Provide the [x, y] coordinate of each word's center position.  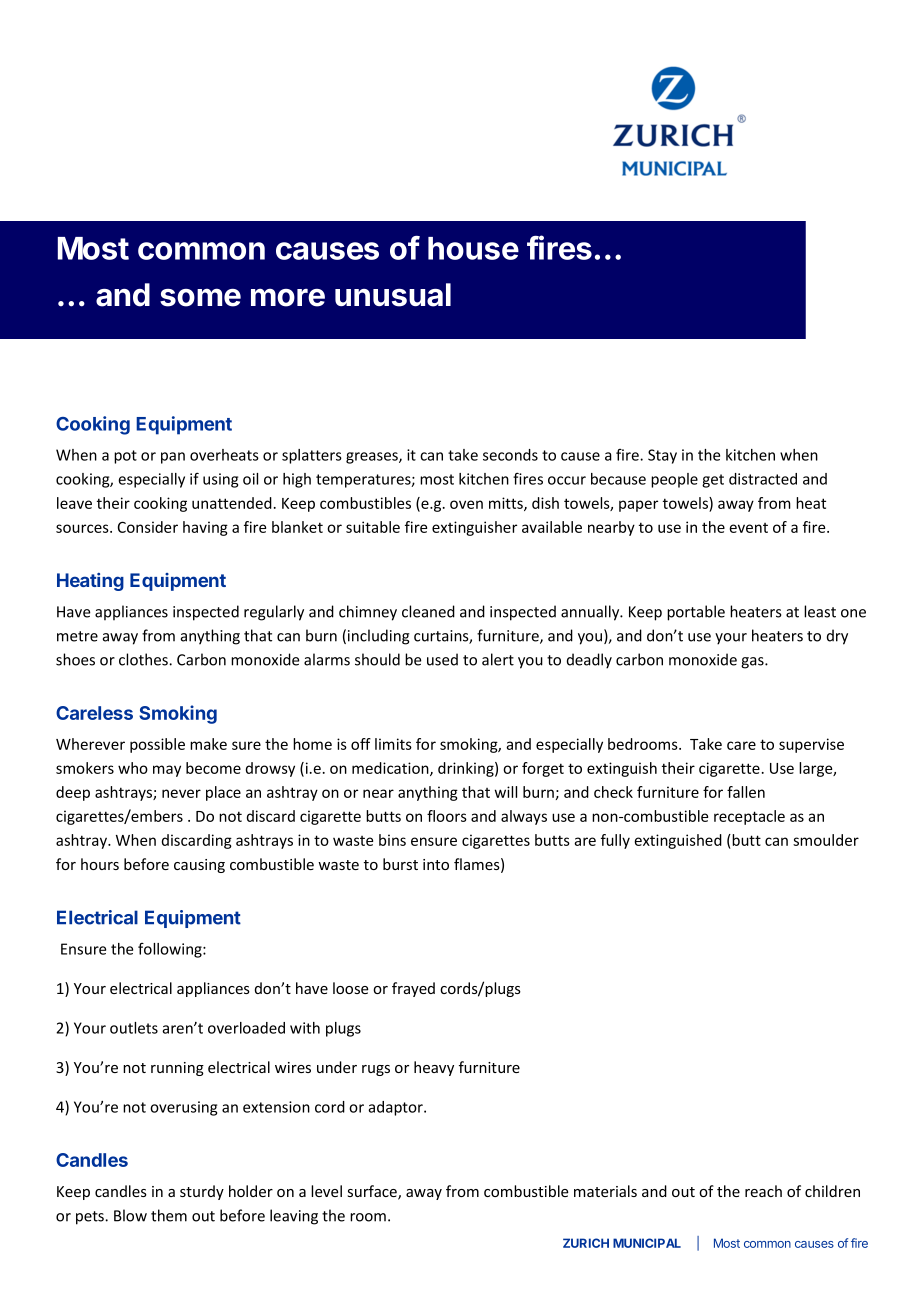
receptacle [749, 817]
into [436, 864]
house [473, 248]
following [171, 950]
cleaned [428, 611]
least [820, 611]
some [200, 297]
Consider [148, 527]
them [169, 1215]
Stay [662, 456]
